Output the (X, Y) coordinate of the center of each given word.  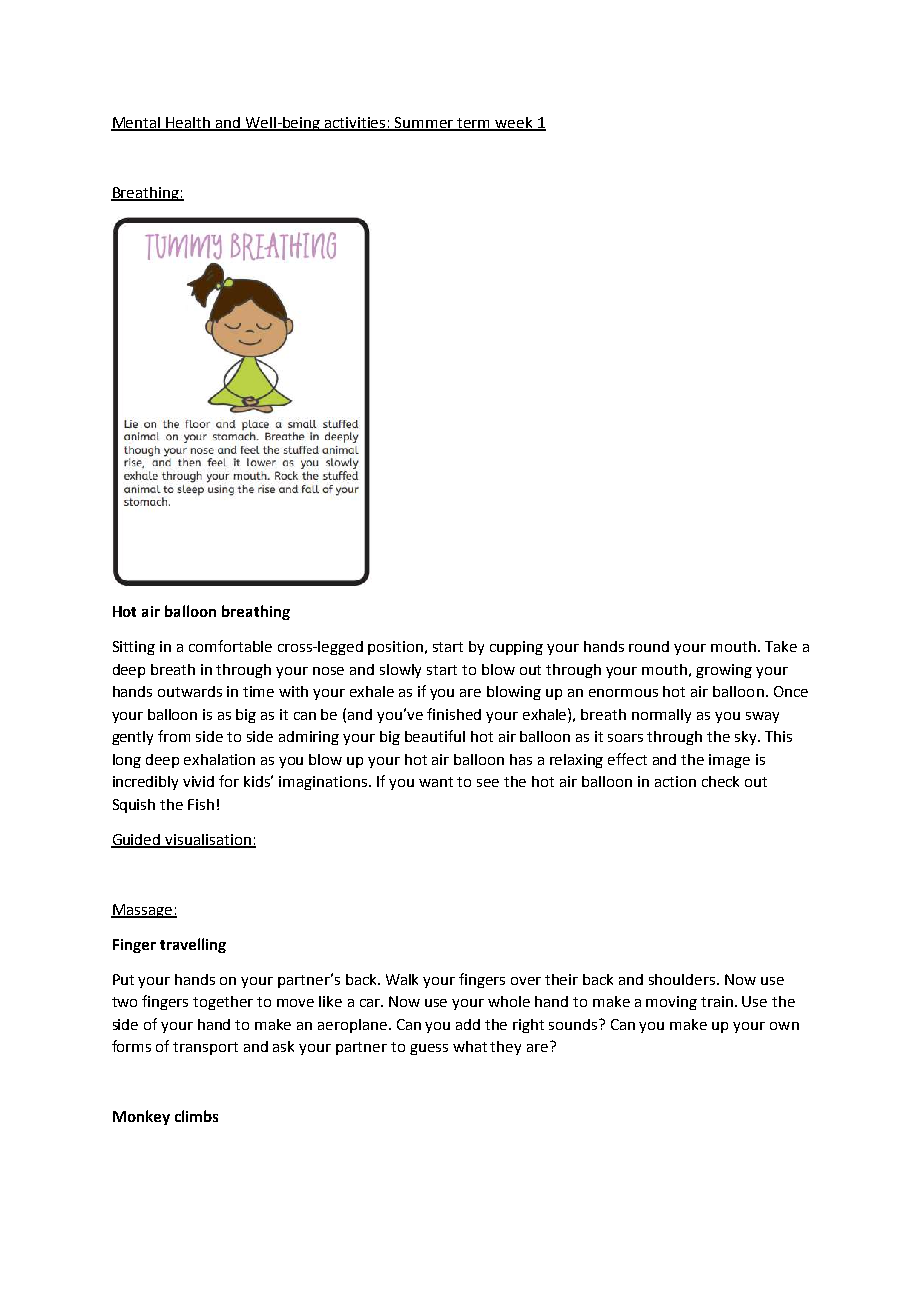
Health (189, 123)
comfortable (230, 646)
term (474, 124)
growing (724, 671)
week (514, 123)
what (470, 1046)
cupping (516, 648)
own (784, 1026)
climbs (196, 1116)
